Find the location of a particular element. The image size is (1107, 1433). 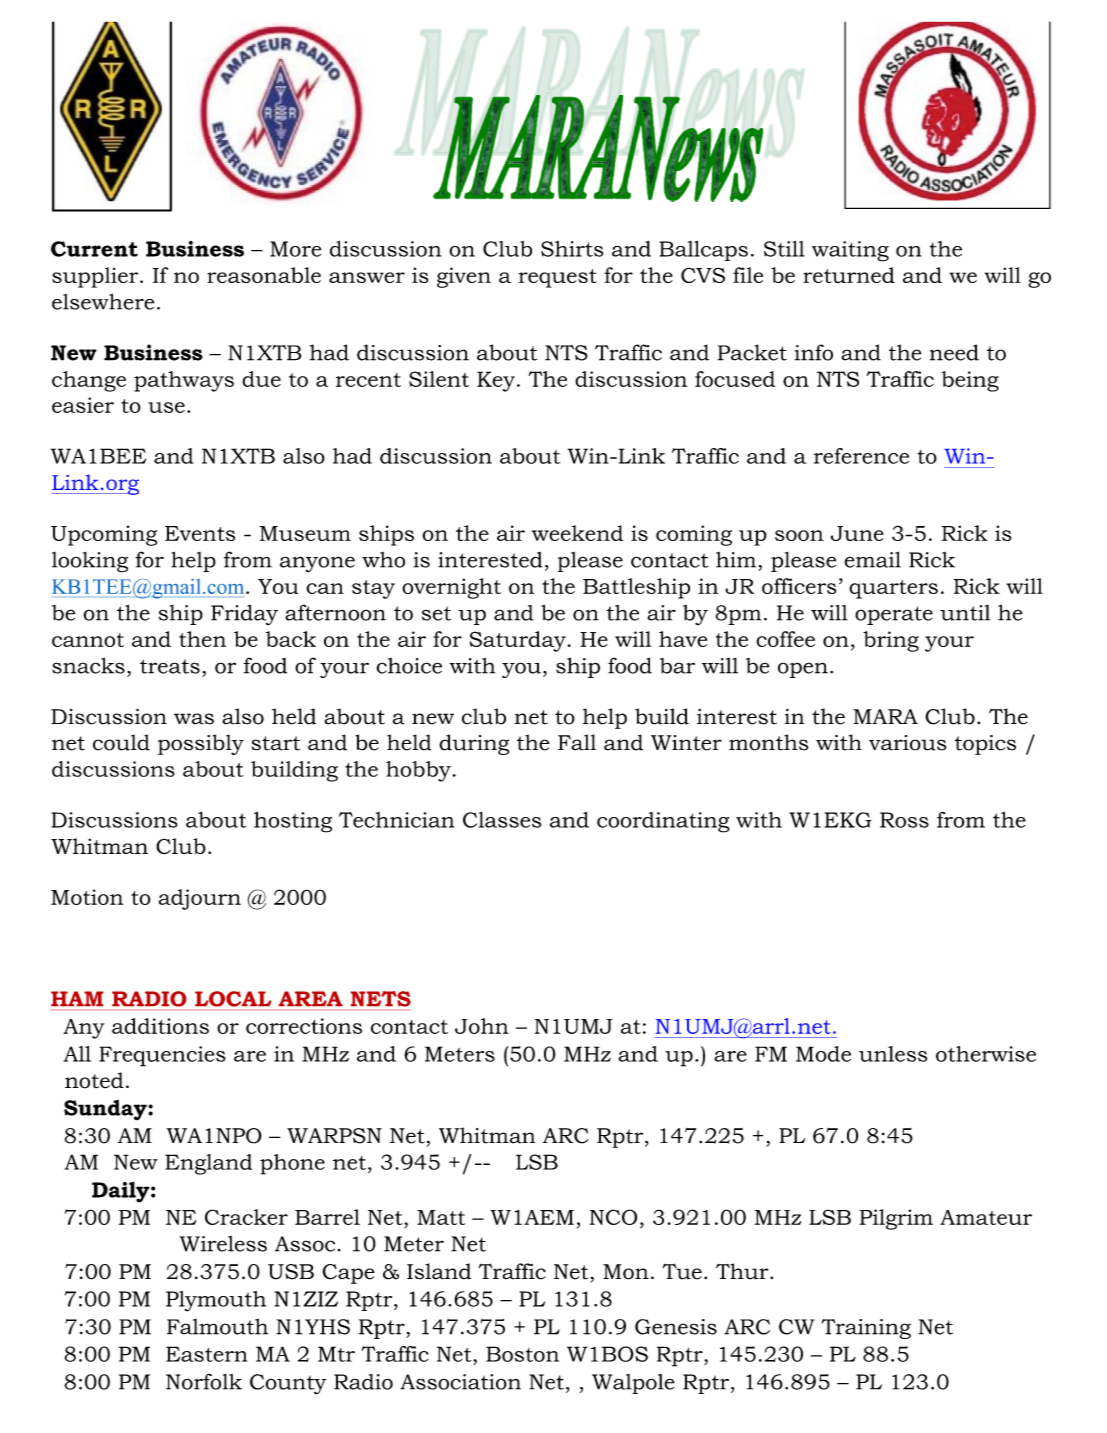

Motion is located at coordinates (87, 897).
